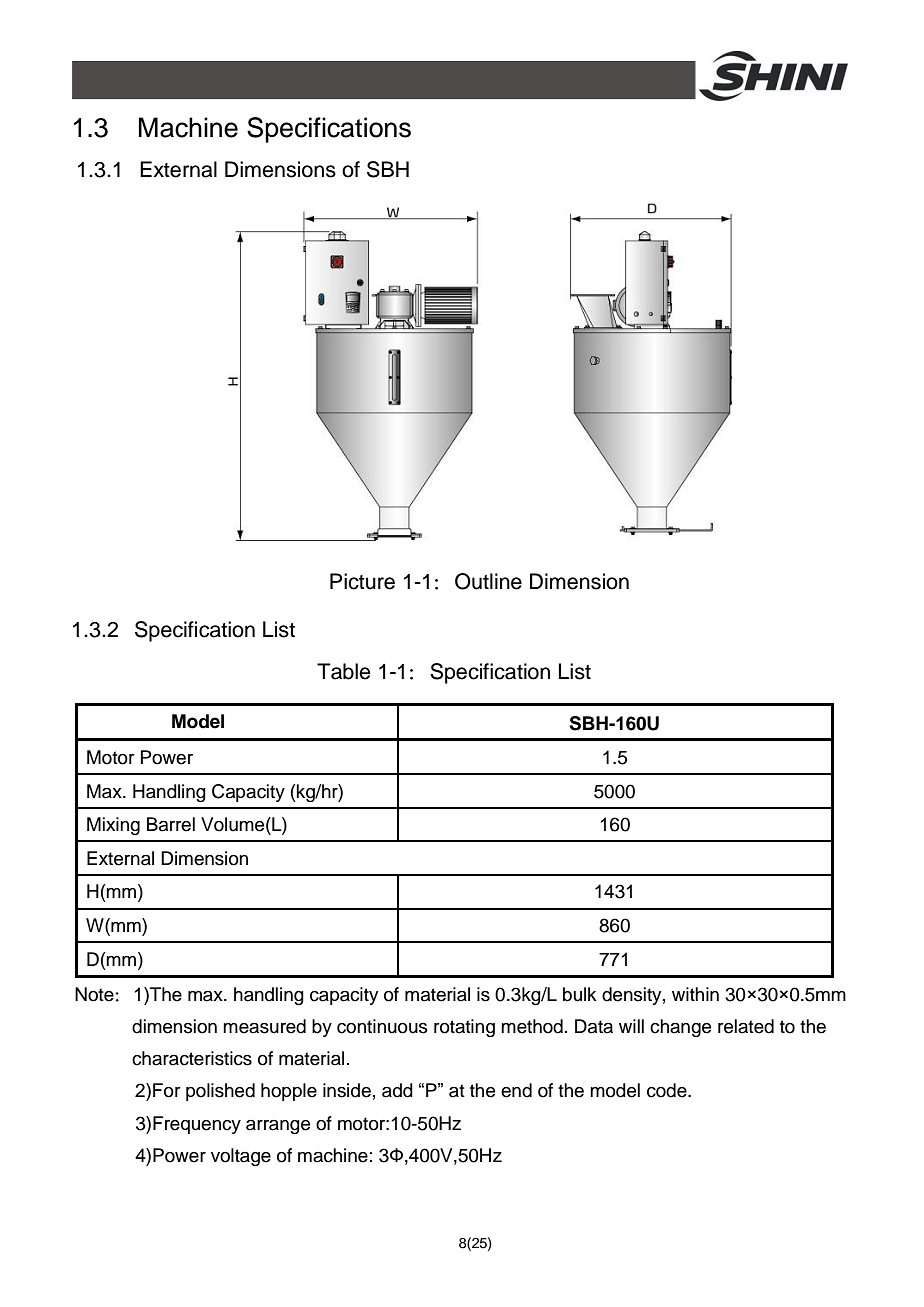  I want to click on voltage, so click(241, 1157).
